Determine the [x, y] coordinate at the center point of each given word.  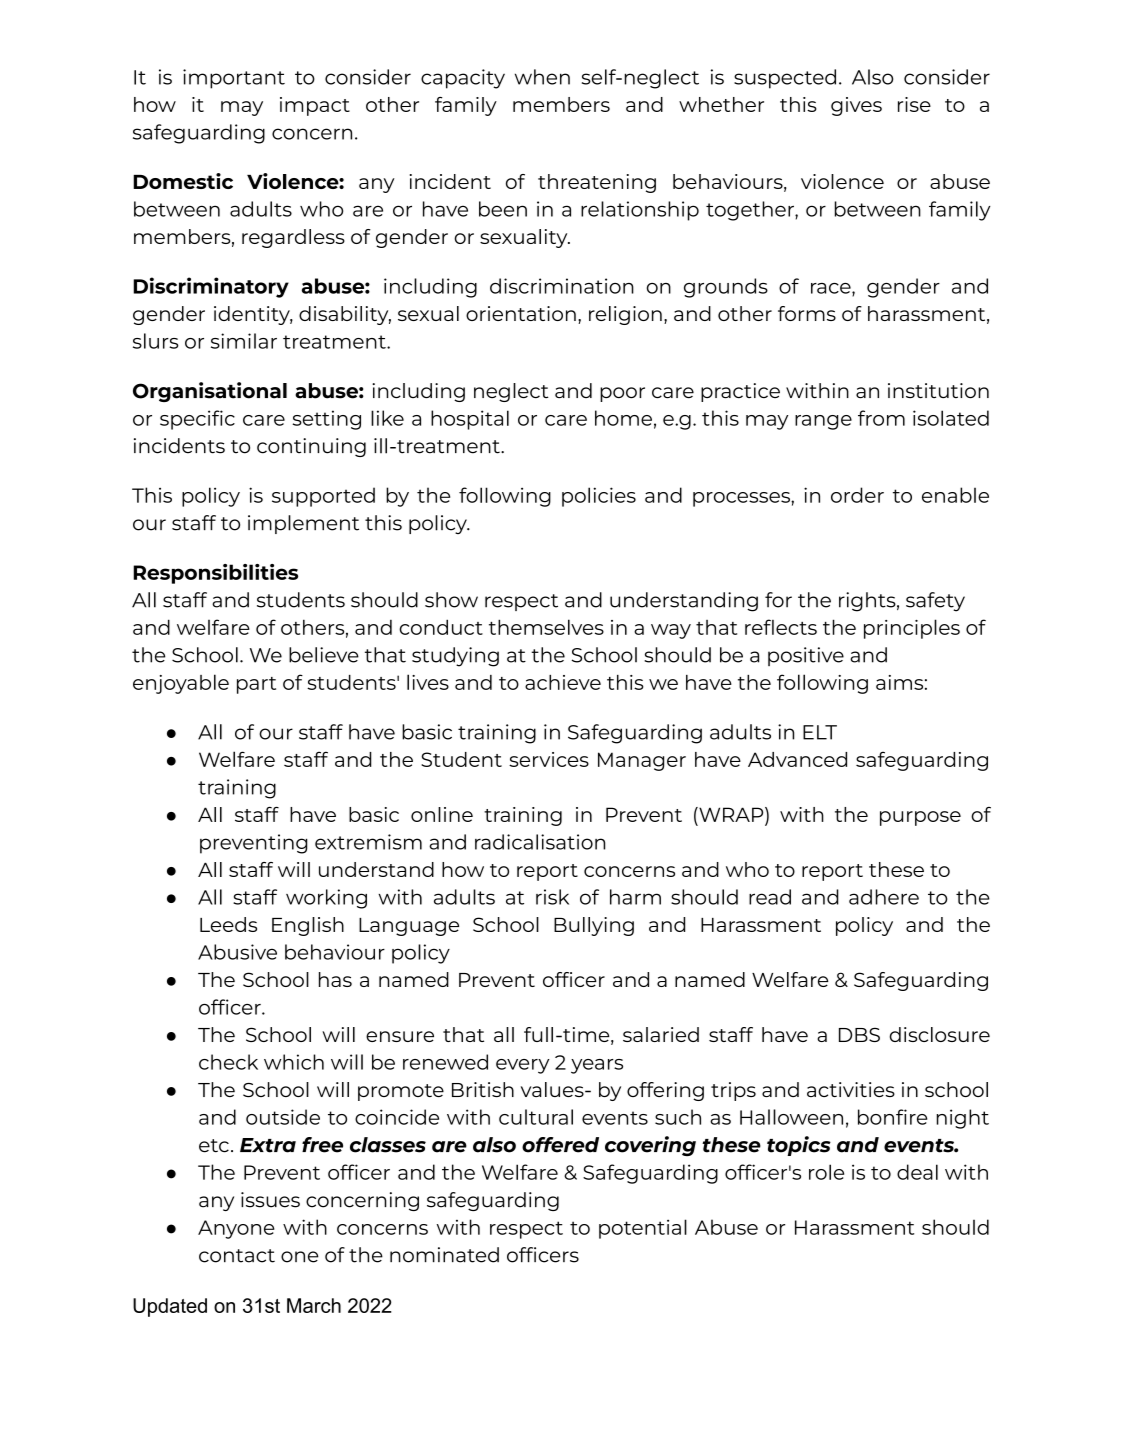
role [826, 1172]
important [234, 79]
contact [237, 1256]
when [542, 77]
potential [643, 1229]
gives [856, 106]
